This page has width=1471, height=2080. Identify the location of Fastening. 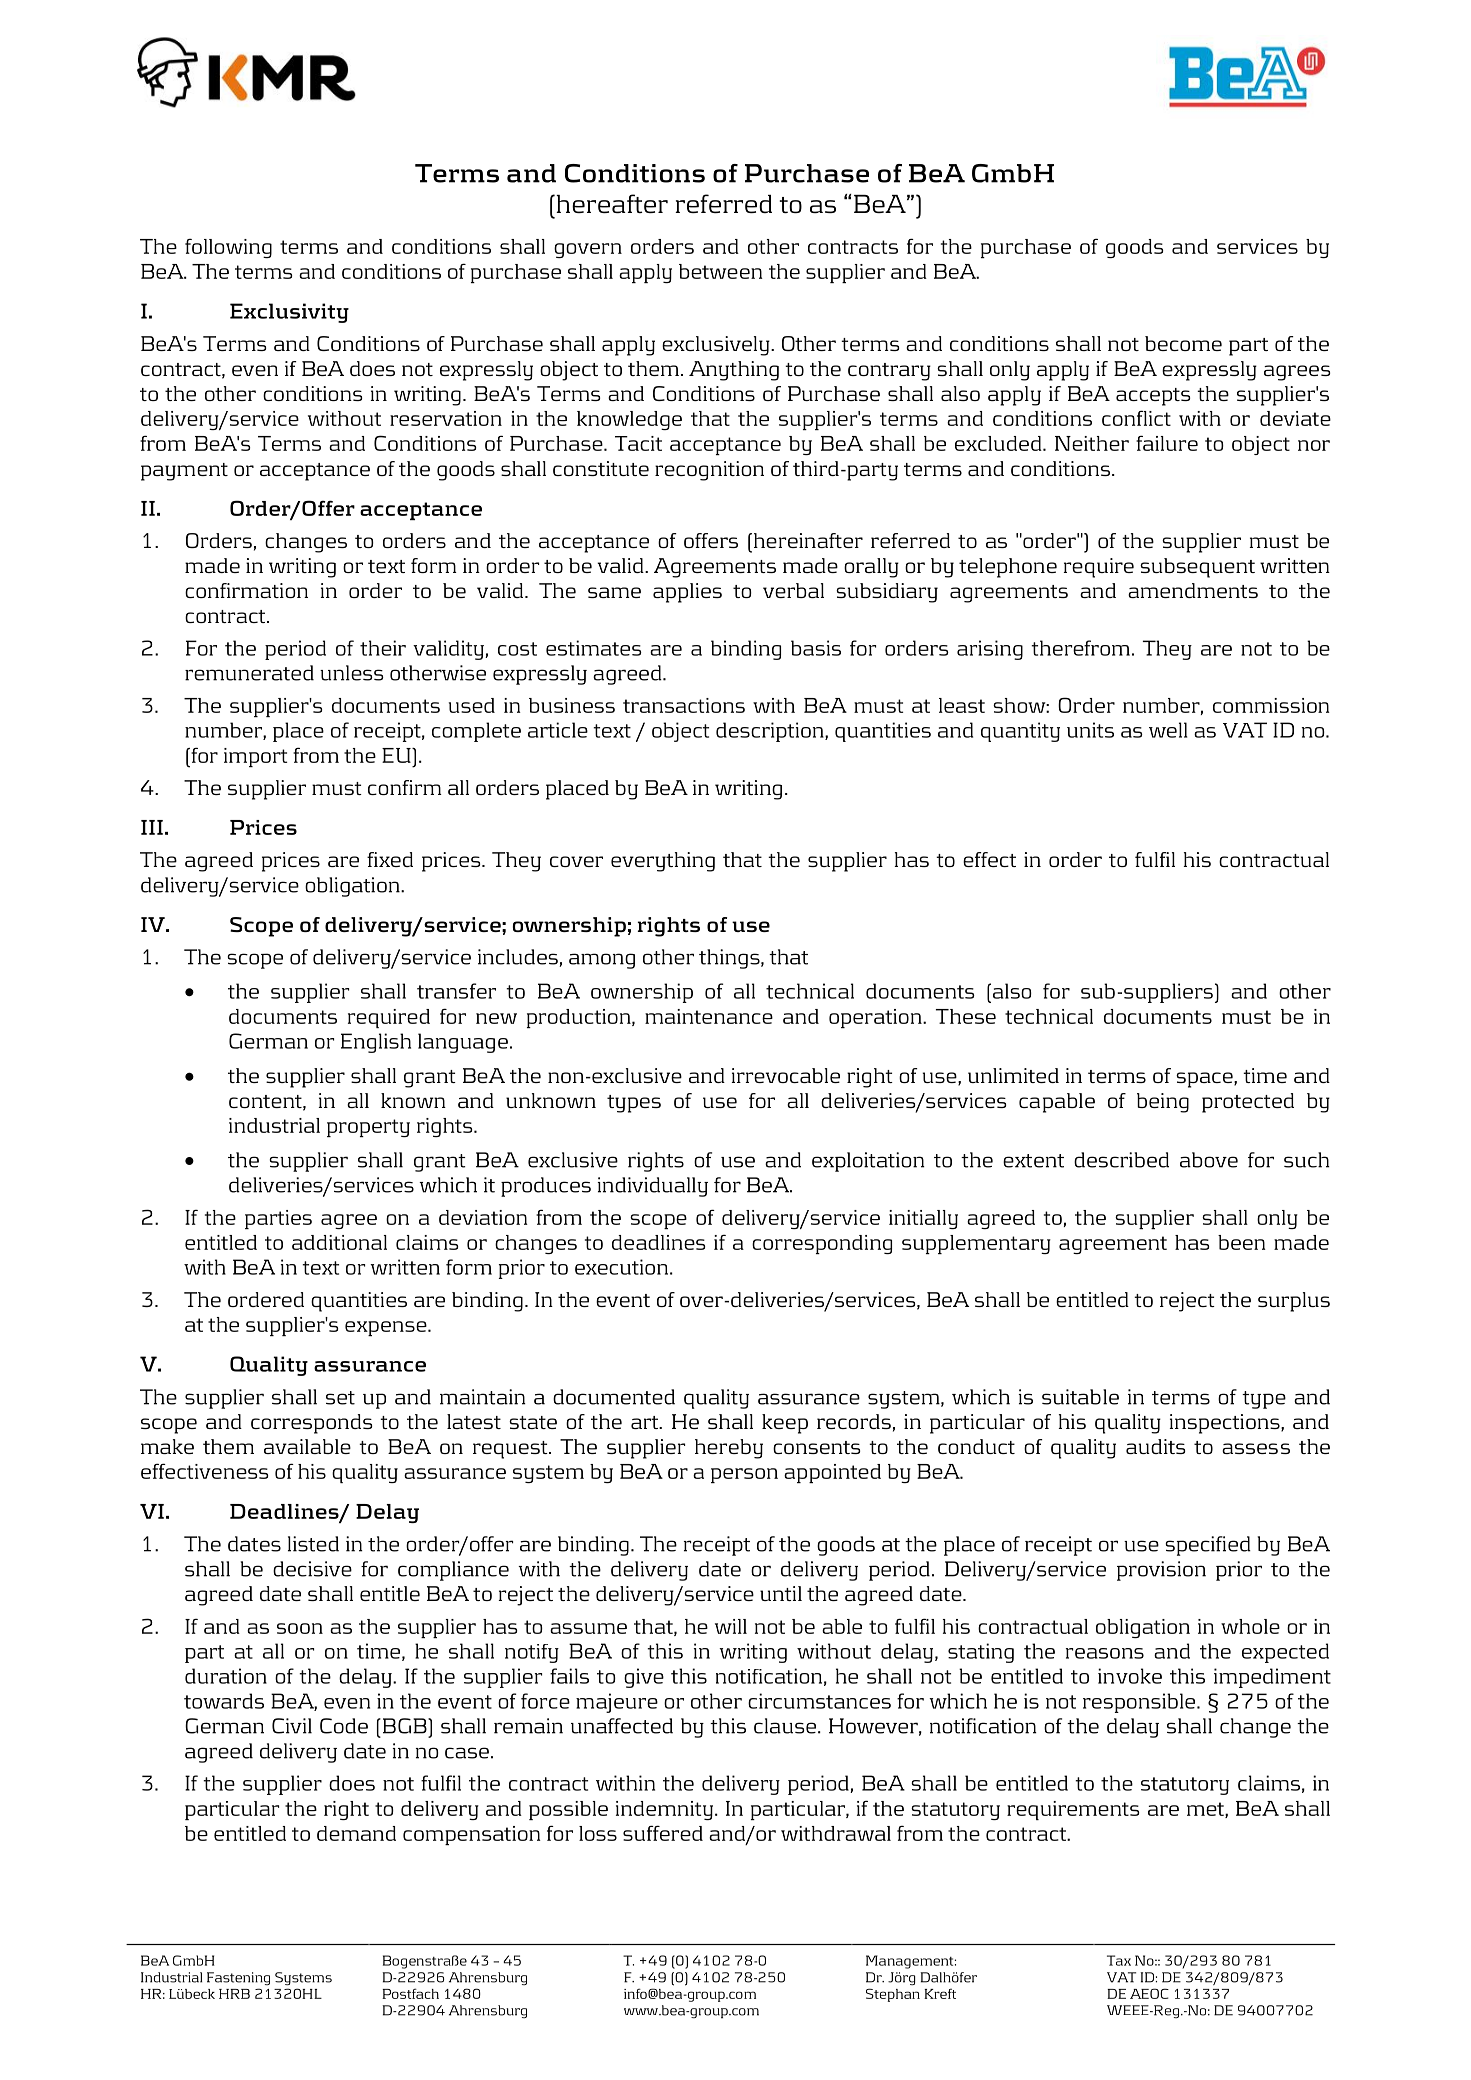
(238, 1978).
